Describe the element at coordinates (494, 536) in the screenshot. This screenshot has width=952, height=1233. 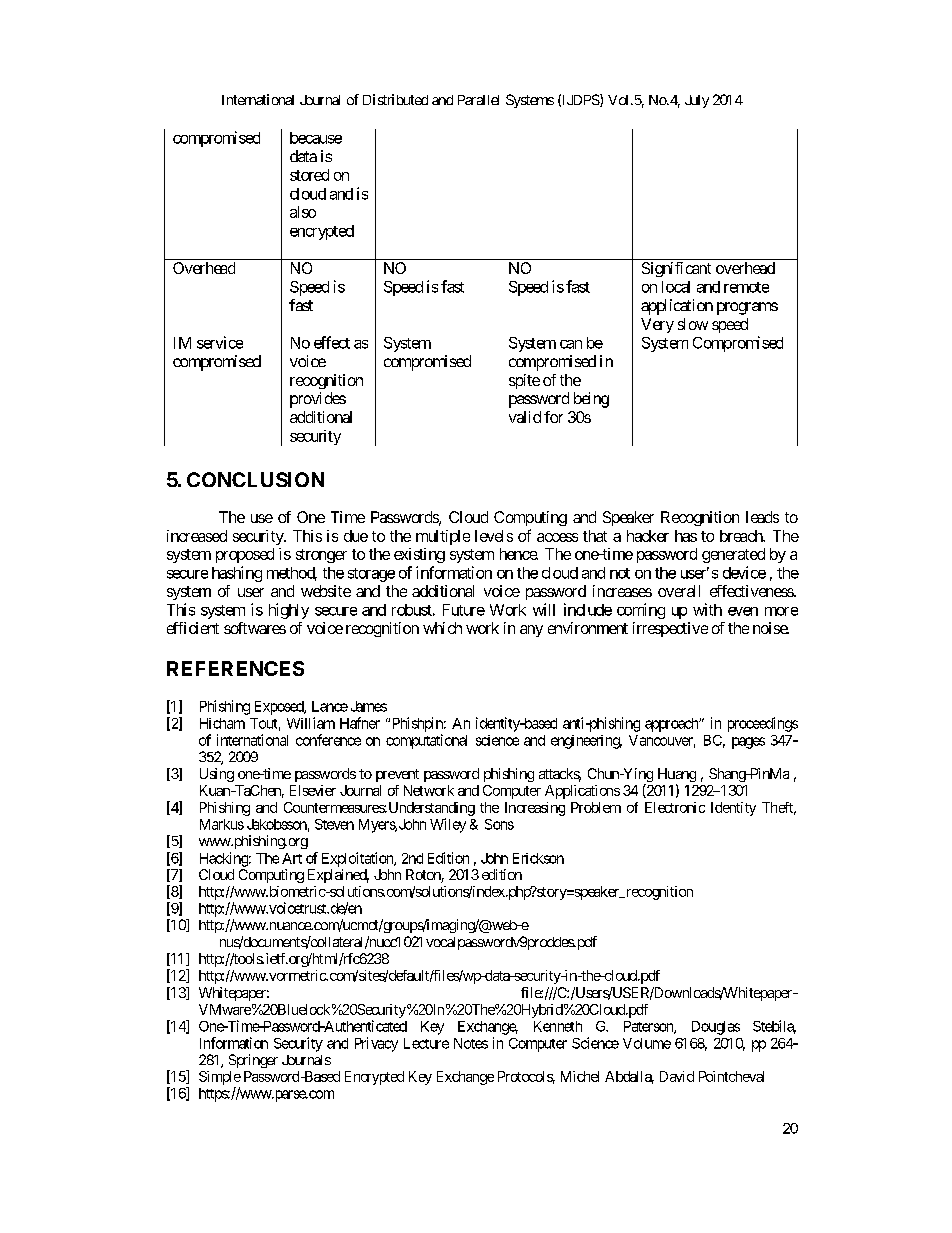
I see `levels` at that location.
